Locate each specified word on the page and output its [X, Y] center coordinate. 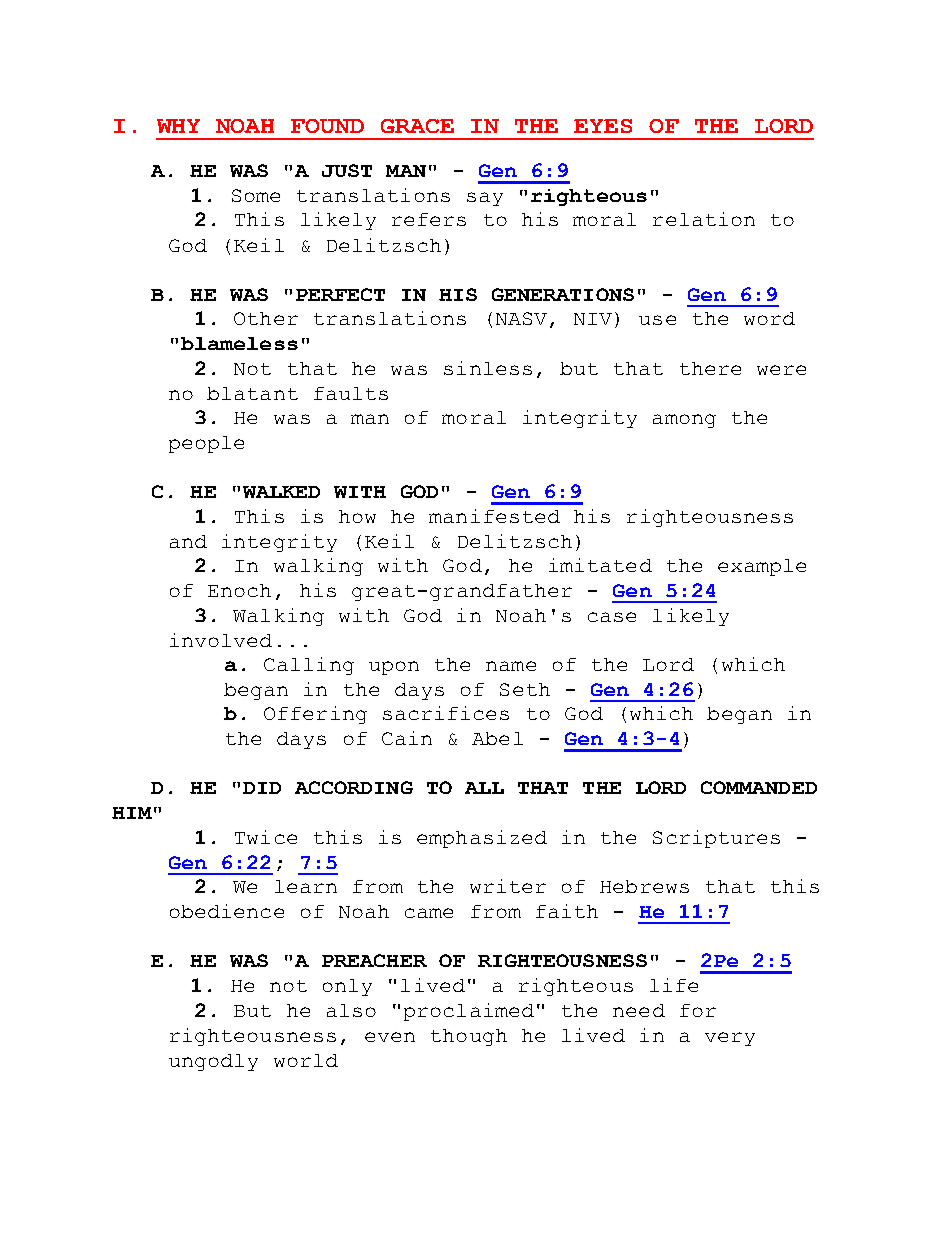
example [762, 567]
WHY [178, 126]
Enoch [239, 590]
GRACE [417, 126]
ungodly [213, 1062]
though [469, 1037]
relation [704, 219]
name [511, 666]
